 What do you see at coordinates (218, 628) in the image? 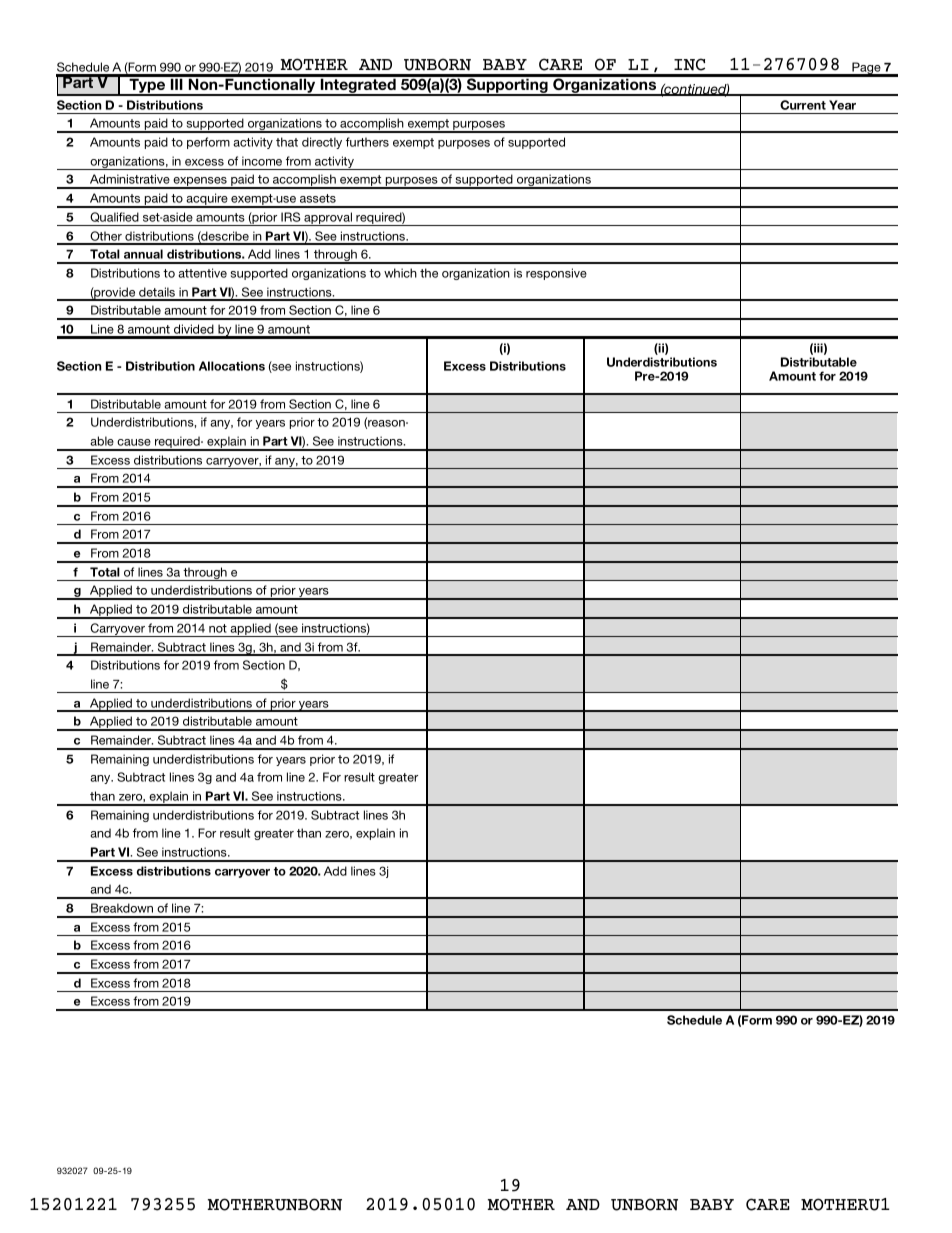
I see `not` at bounding box center [218, 628].
